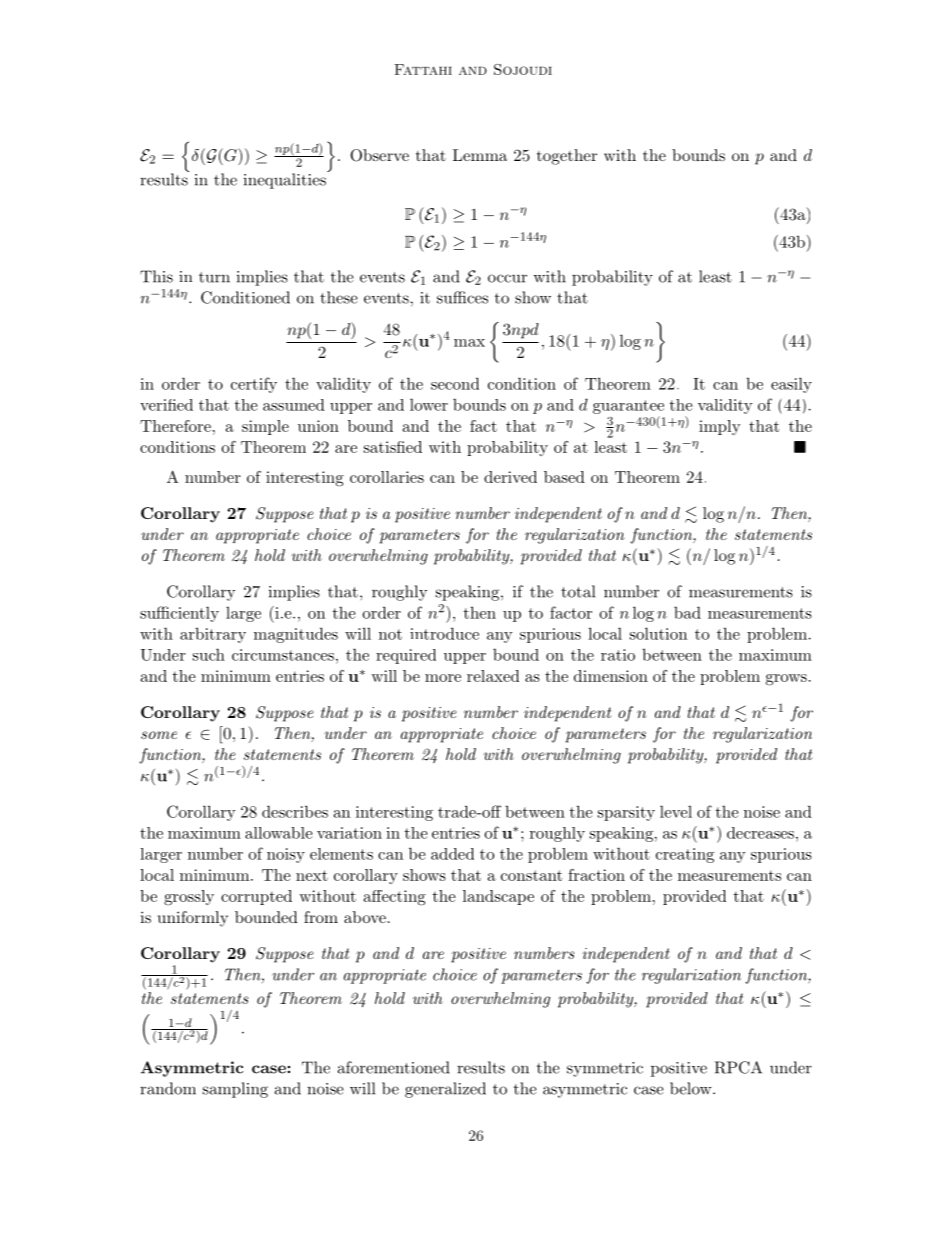 The width and height of the image is (952, 1233). Describe the element at coordinates (254, 385) in the image. I see `certify` at that location.
